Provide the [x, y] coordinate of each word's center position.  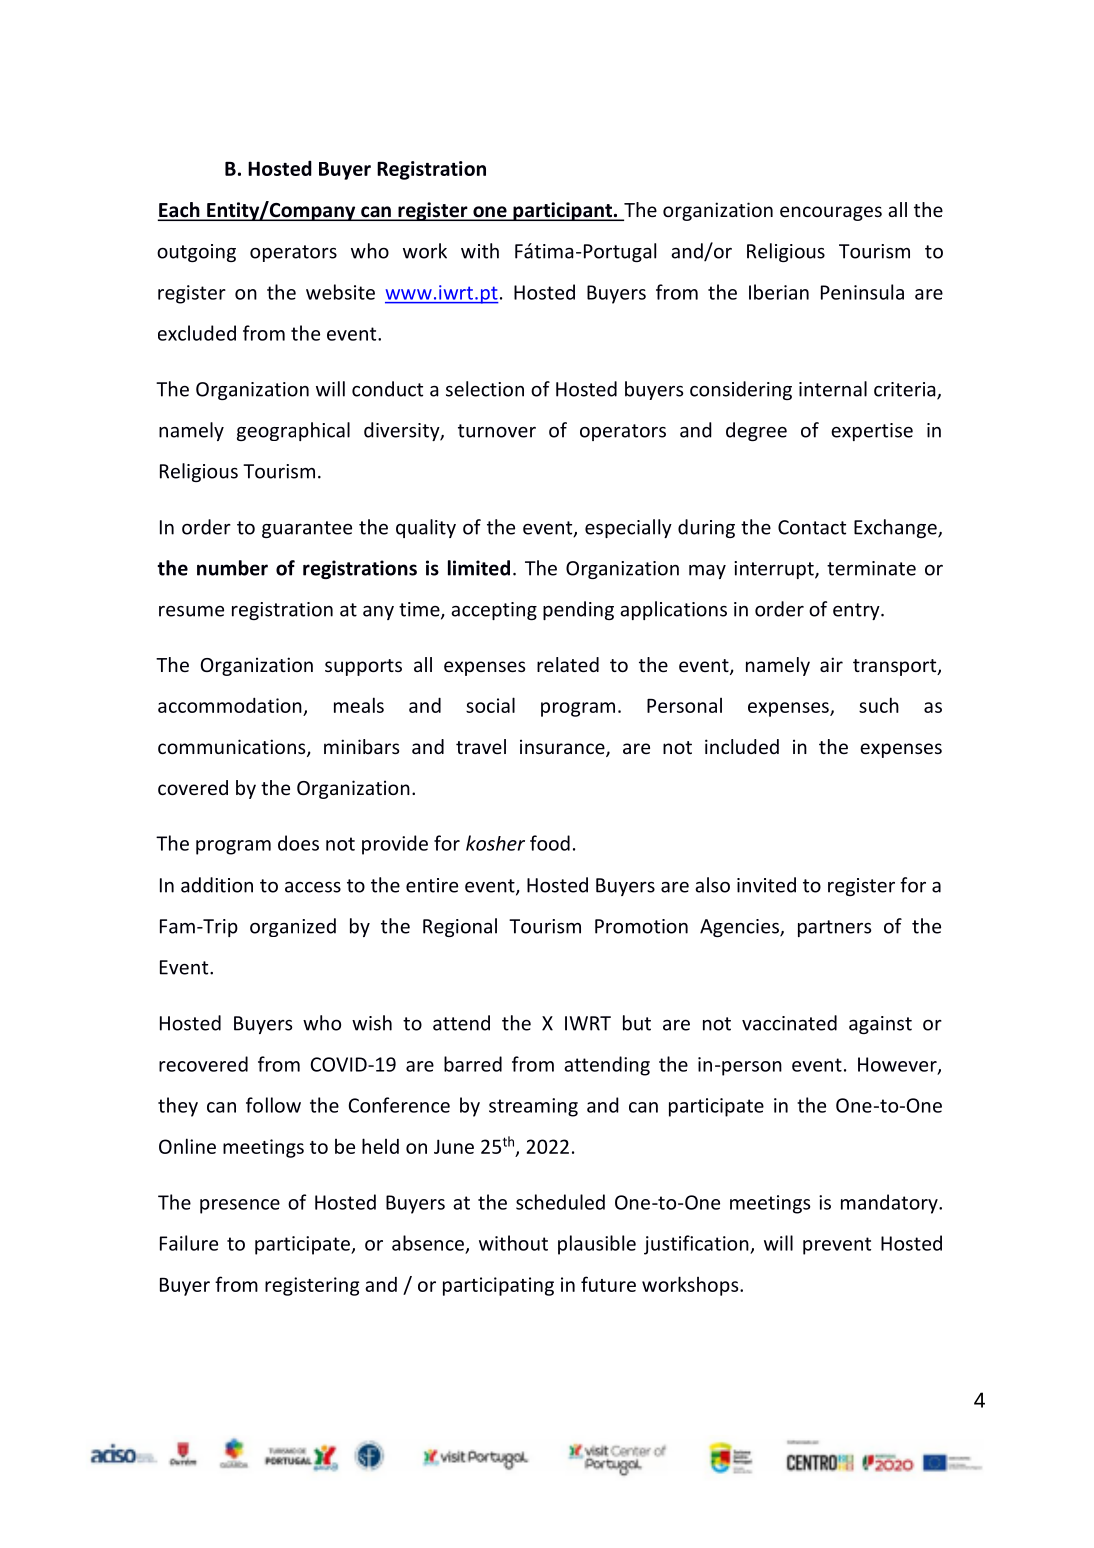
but [637, 1023]
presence [240, 1206]
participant [562, 211]
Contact [812, 527]
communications [233, 748]
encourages [831, 213]
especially [628, 528]
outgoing [196, 253]
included [742, 746]
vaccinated [789, 1023]
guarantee [307, 529]
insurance [563, 748]
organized [293, 927]
